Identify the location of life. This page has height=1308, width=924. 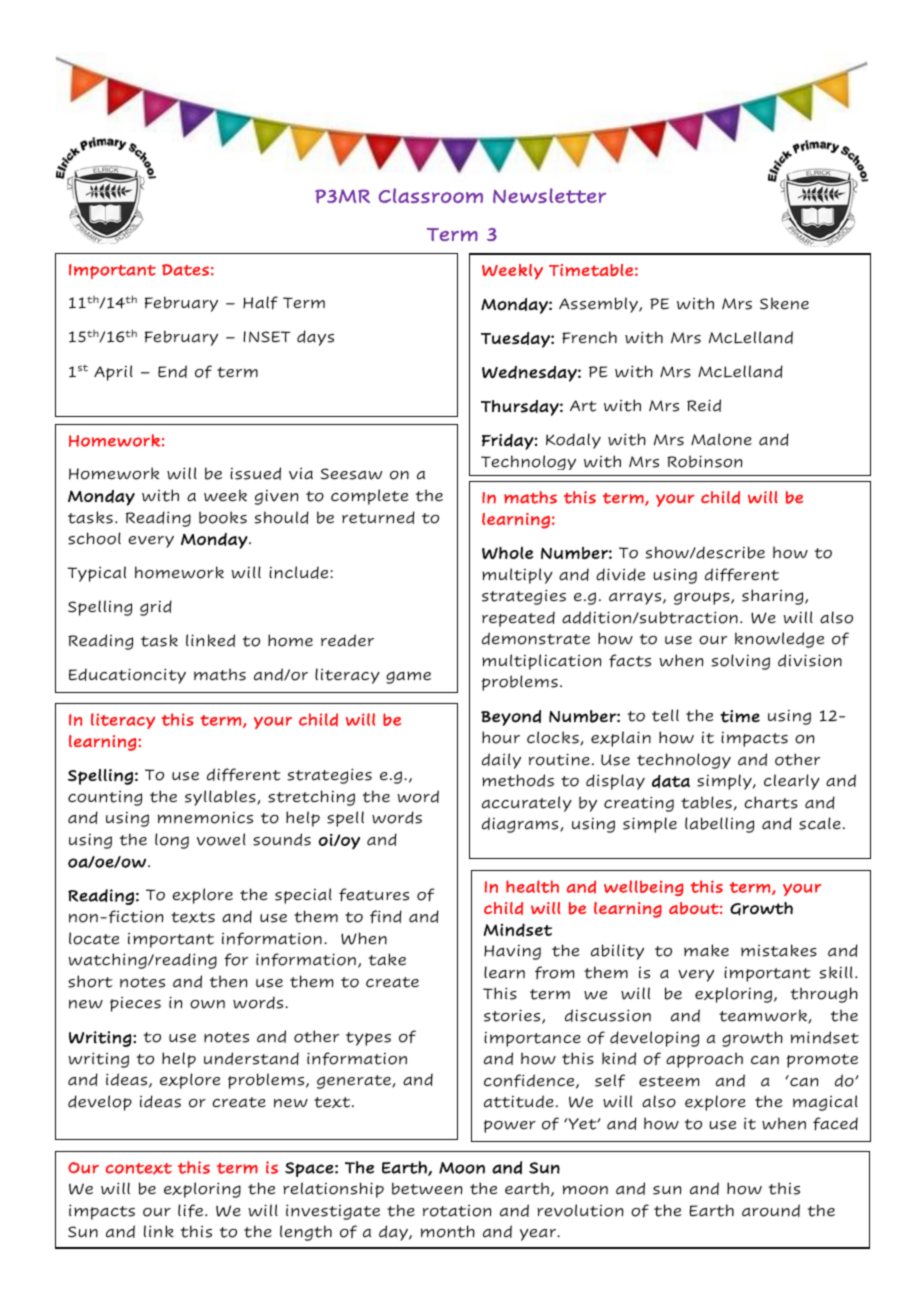
(192, 1210).
